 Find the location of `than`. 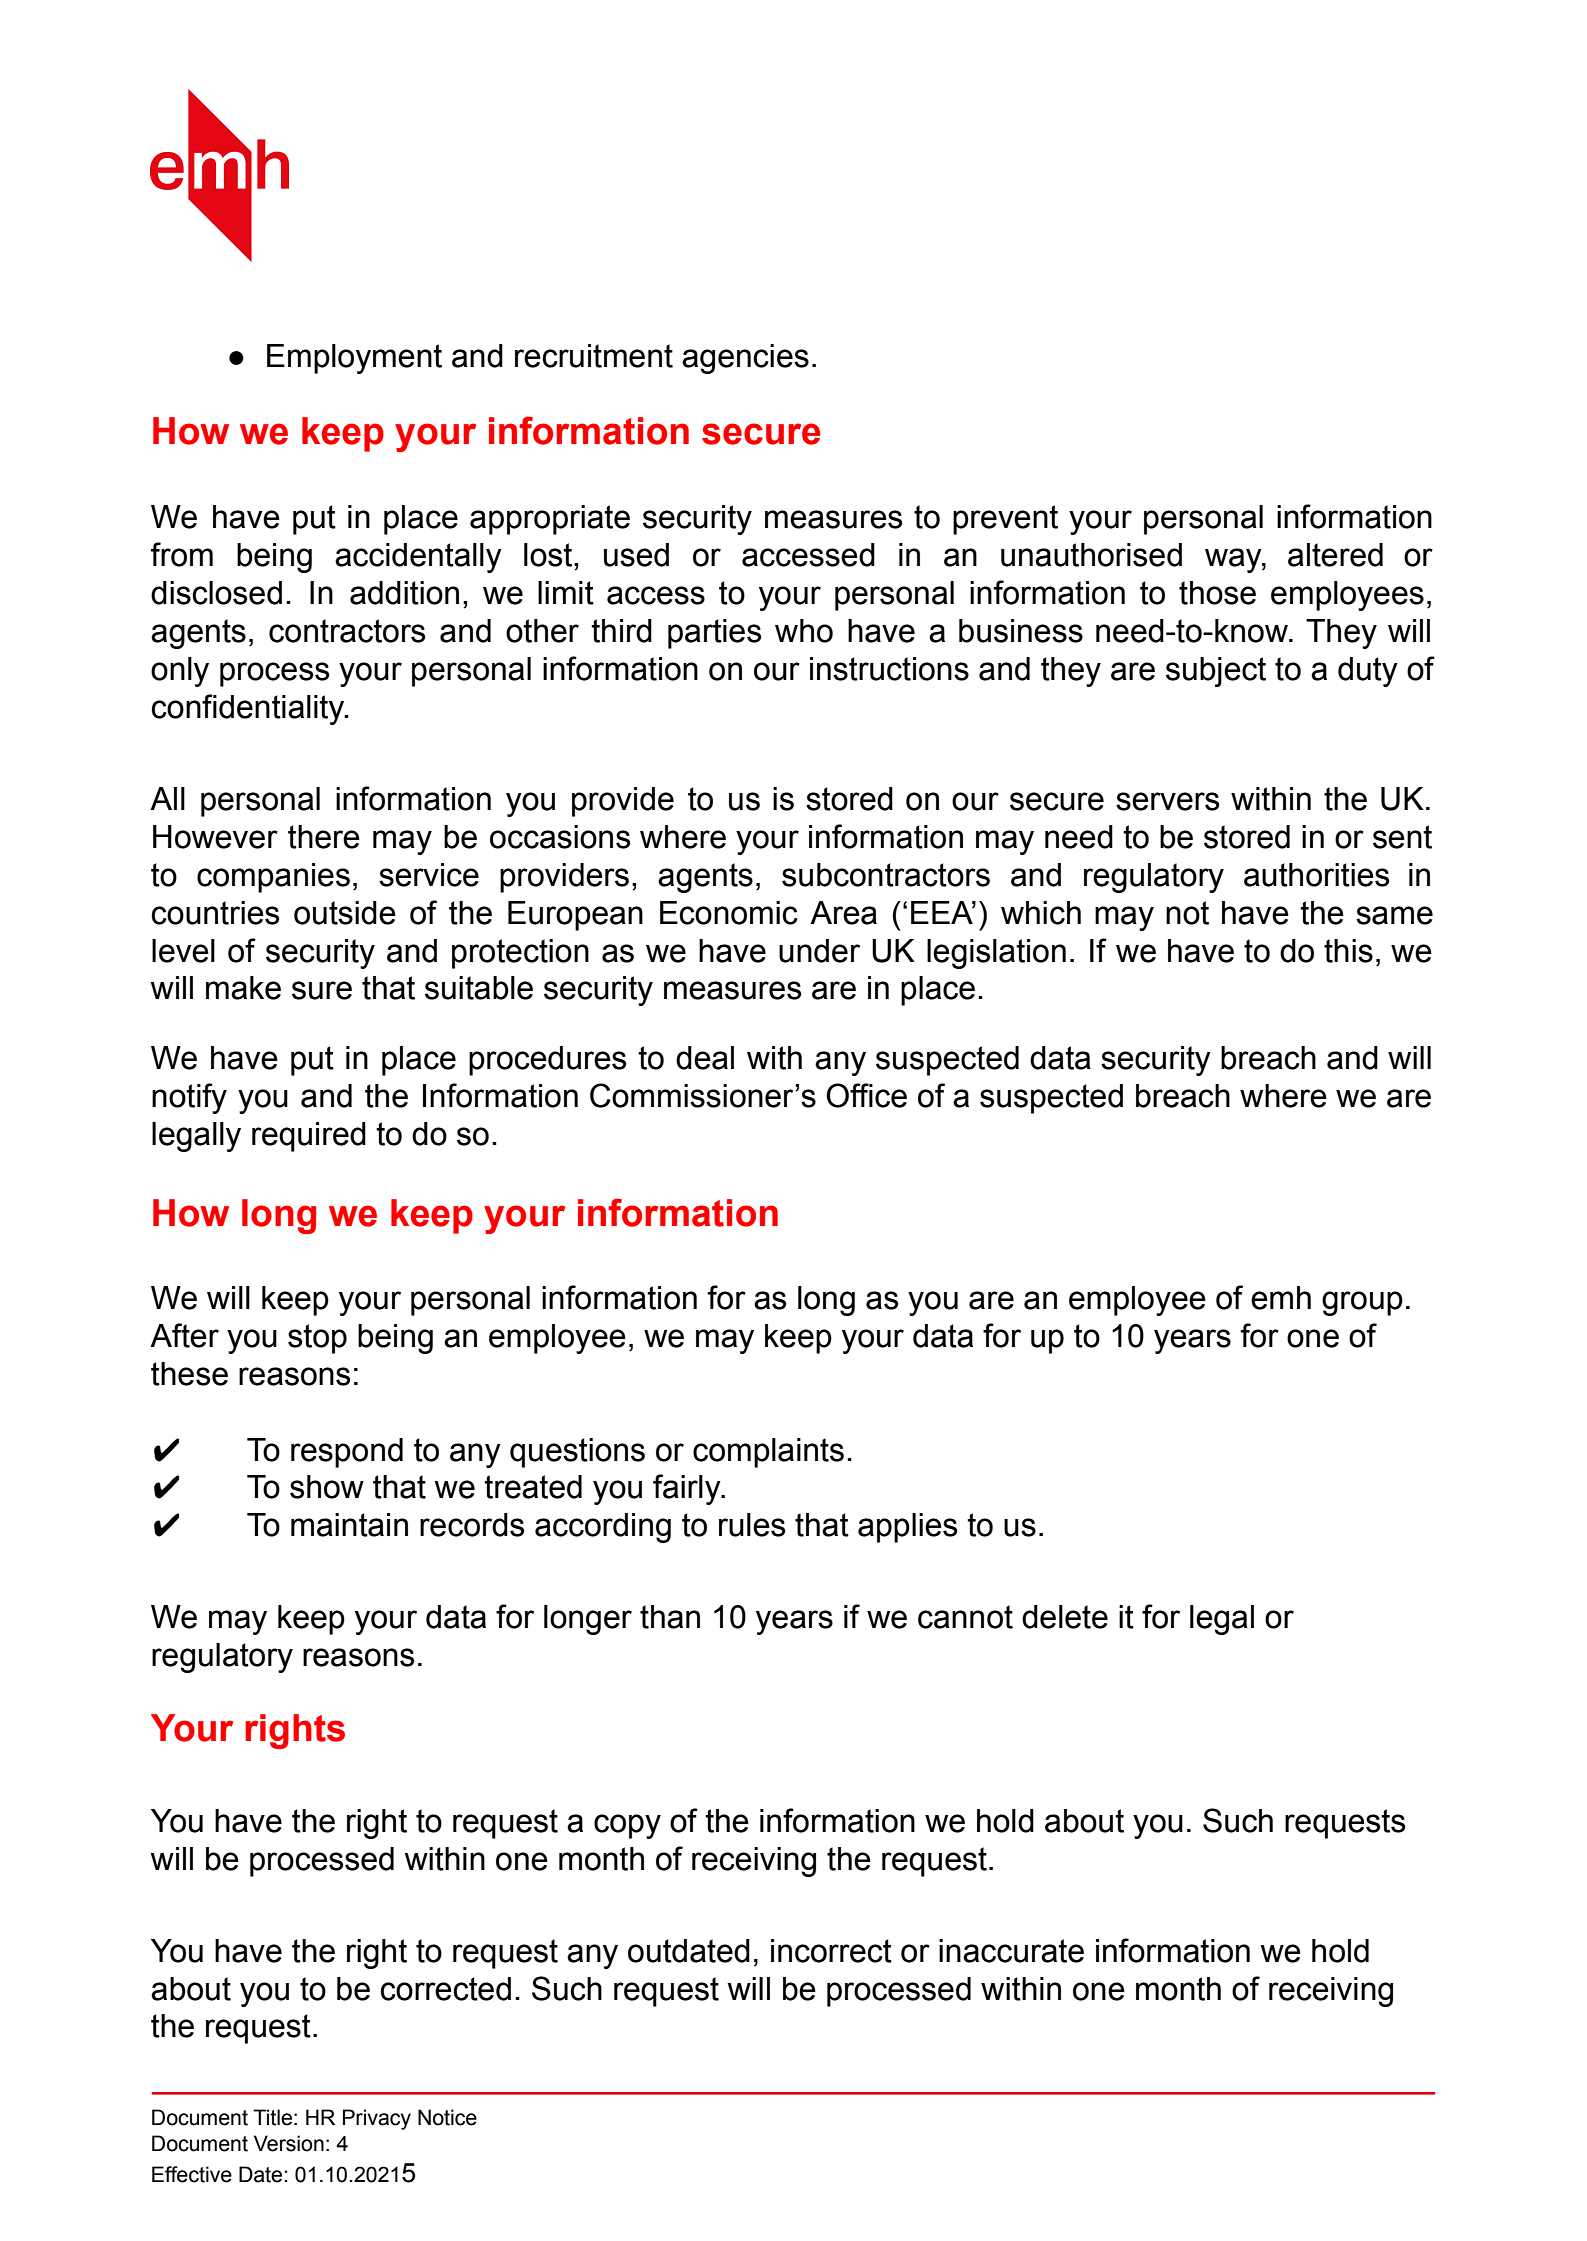

than is located at coordinates (670, 1617).
